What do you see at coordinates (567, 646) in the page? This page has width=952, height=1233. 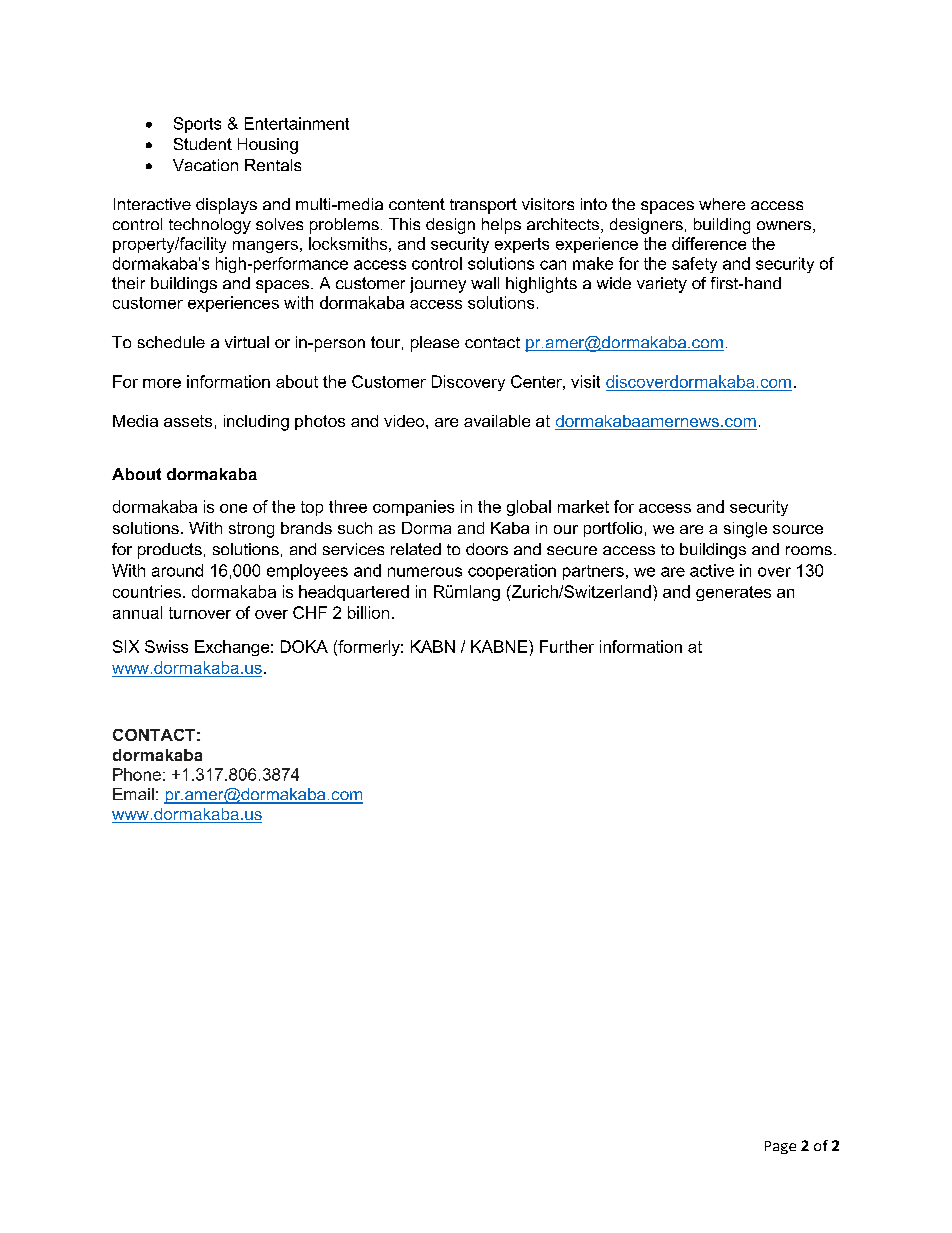 I see `Further` at bounding box center [567, 646].
